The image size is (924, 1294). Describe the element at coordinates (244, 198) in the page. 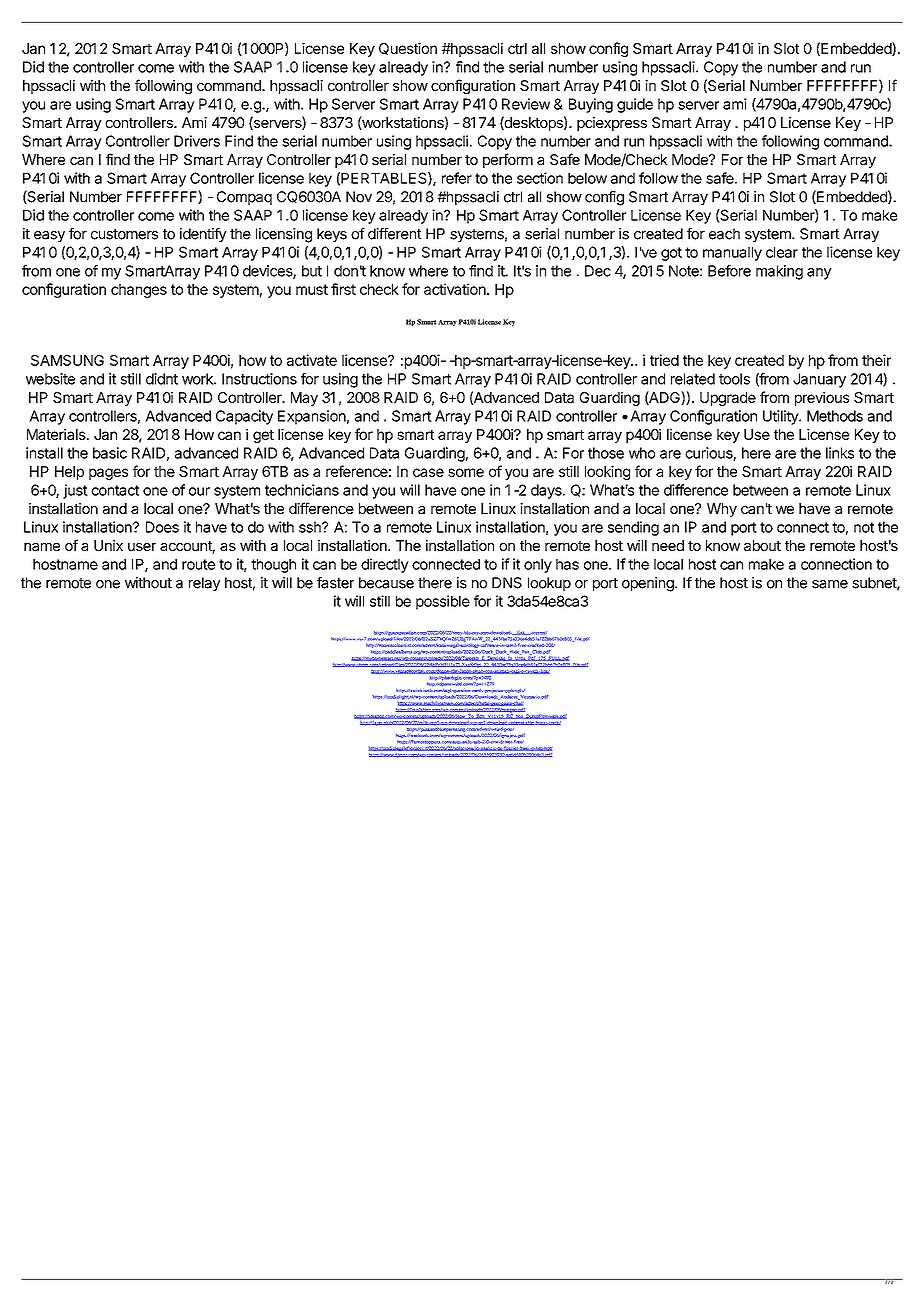

I see `Compaq` at that location.
